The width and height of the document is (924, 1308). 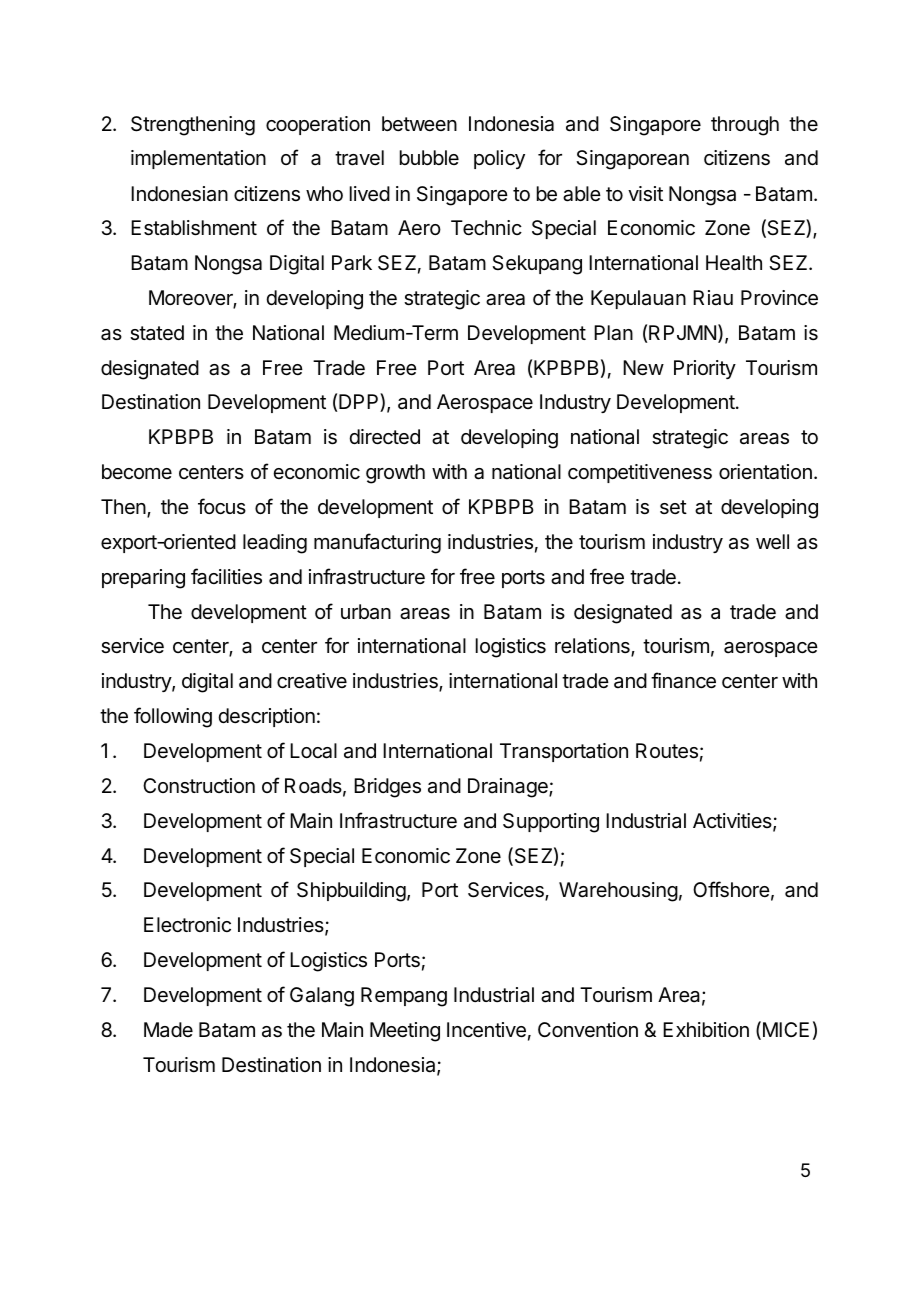 What do you see at coordinates (384, 437) in the document?
I see `directed` at bounding box center [384, 437].
